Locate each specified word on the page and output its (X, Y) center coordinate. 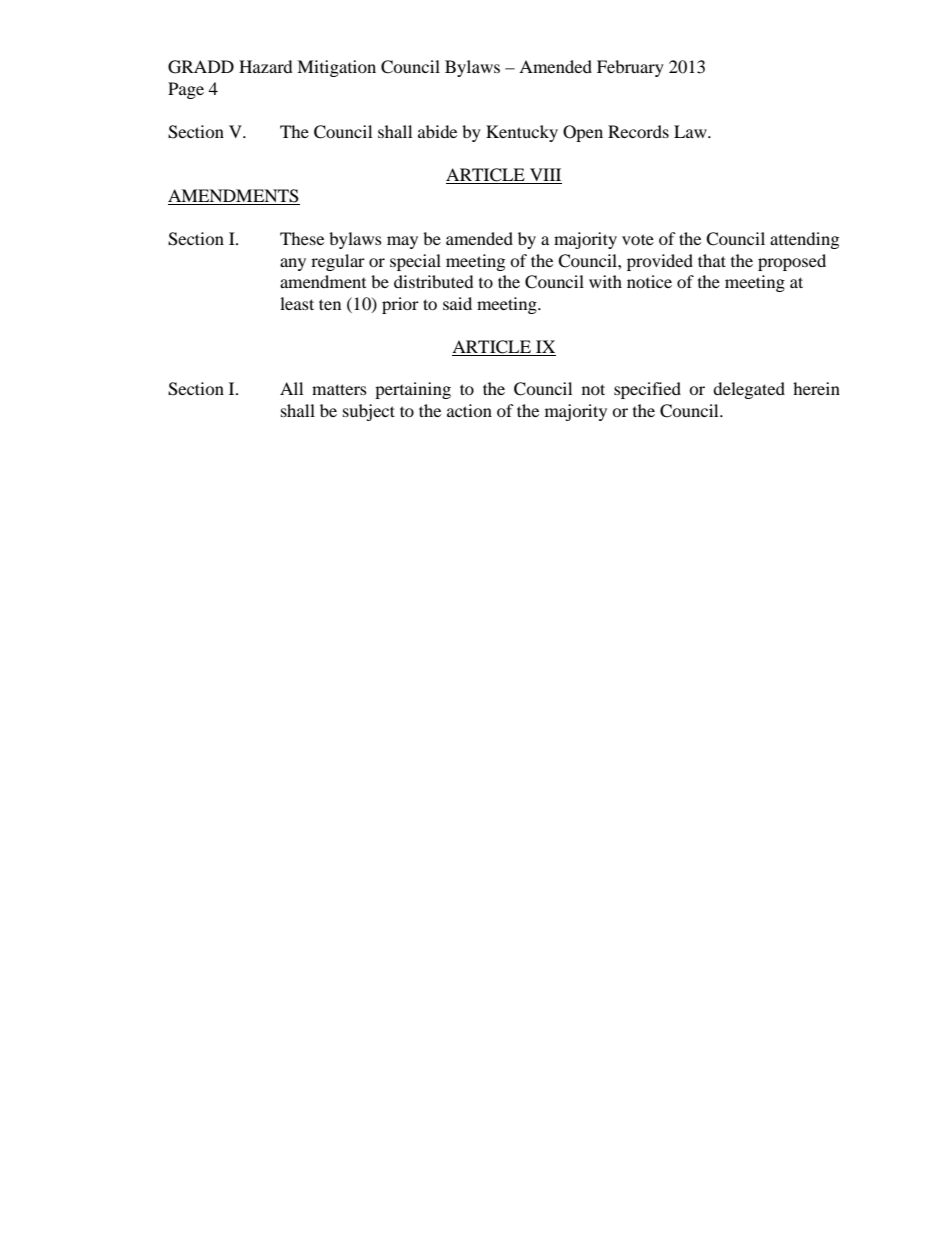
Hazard (266, 66)
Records (638, 131)
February (630, 68)
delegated (749, 390)
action (469, 410)
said (457, 303)
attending (804, 240)
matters (339, 389)
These (302, 238)
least (297, 303)
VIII (545, 174)
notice (649, 281)
